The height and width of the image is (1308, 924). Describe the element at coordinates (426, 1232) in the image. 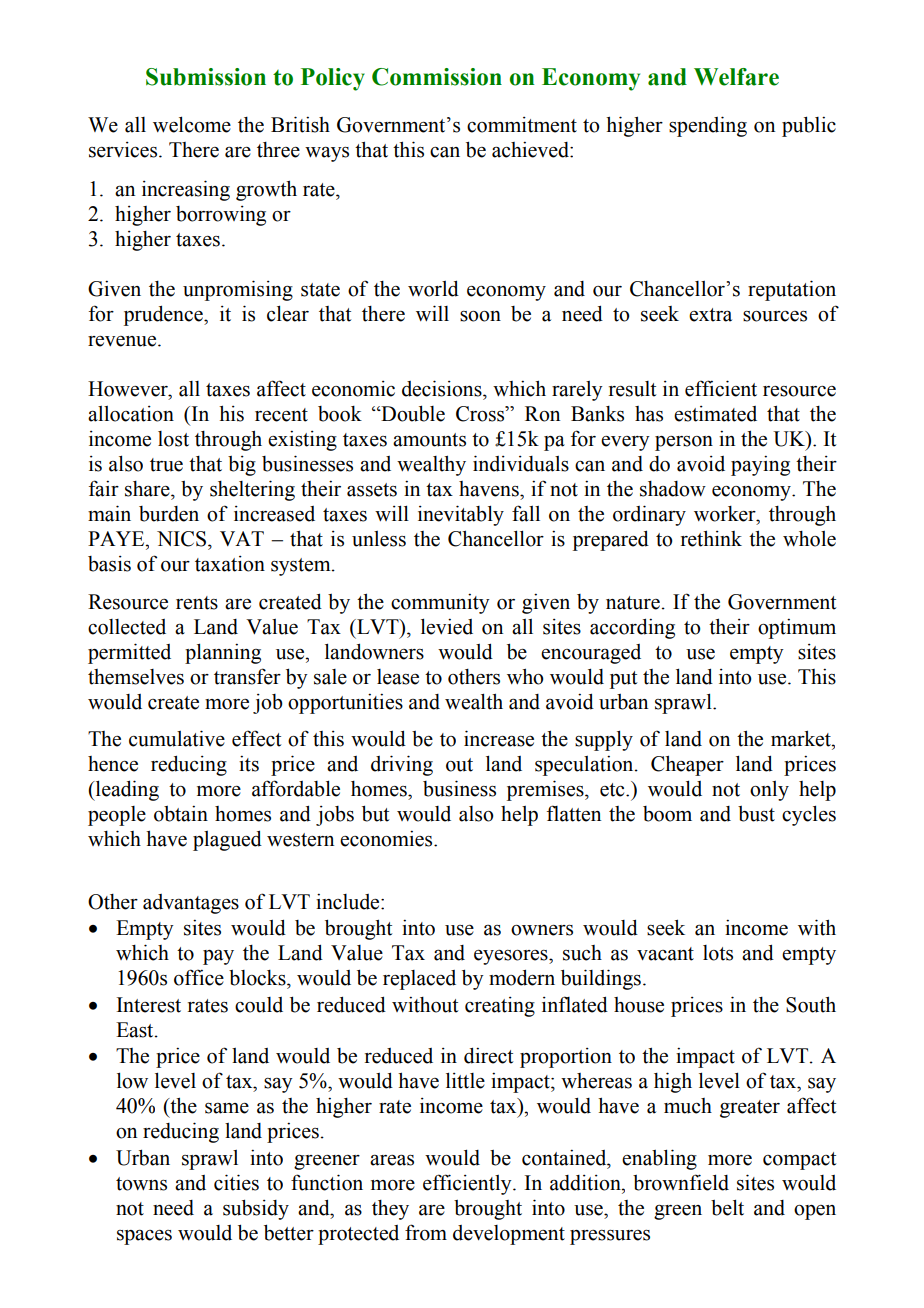

I see `from` at that location.
